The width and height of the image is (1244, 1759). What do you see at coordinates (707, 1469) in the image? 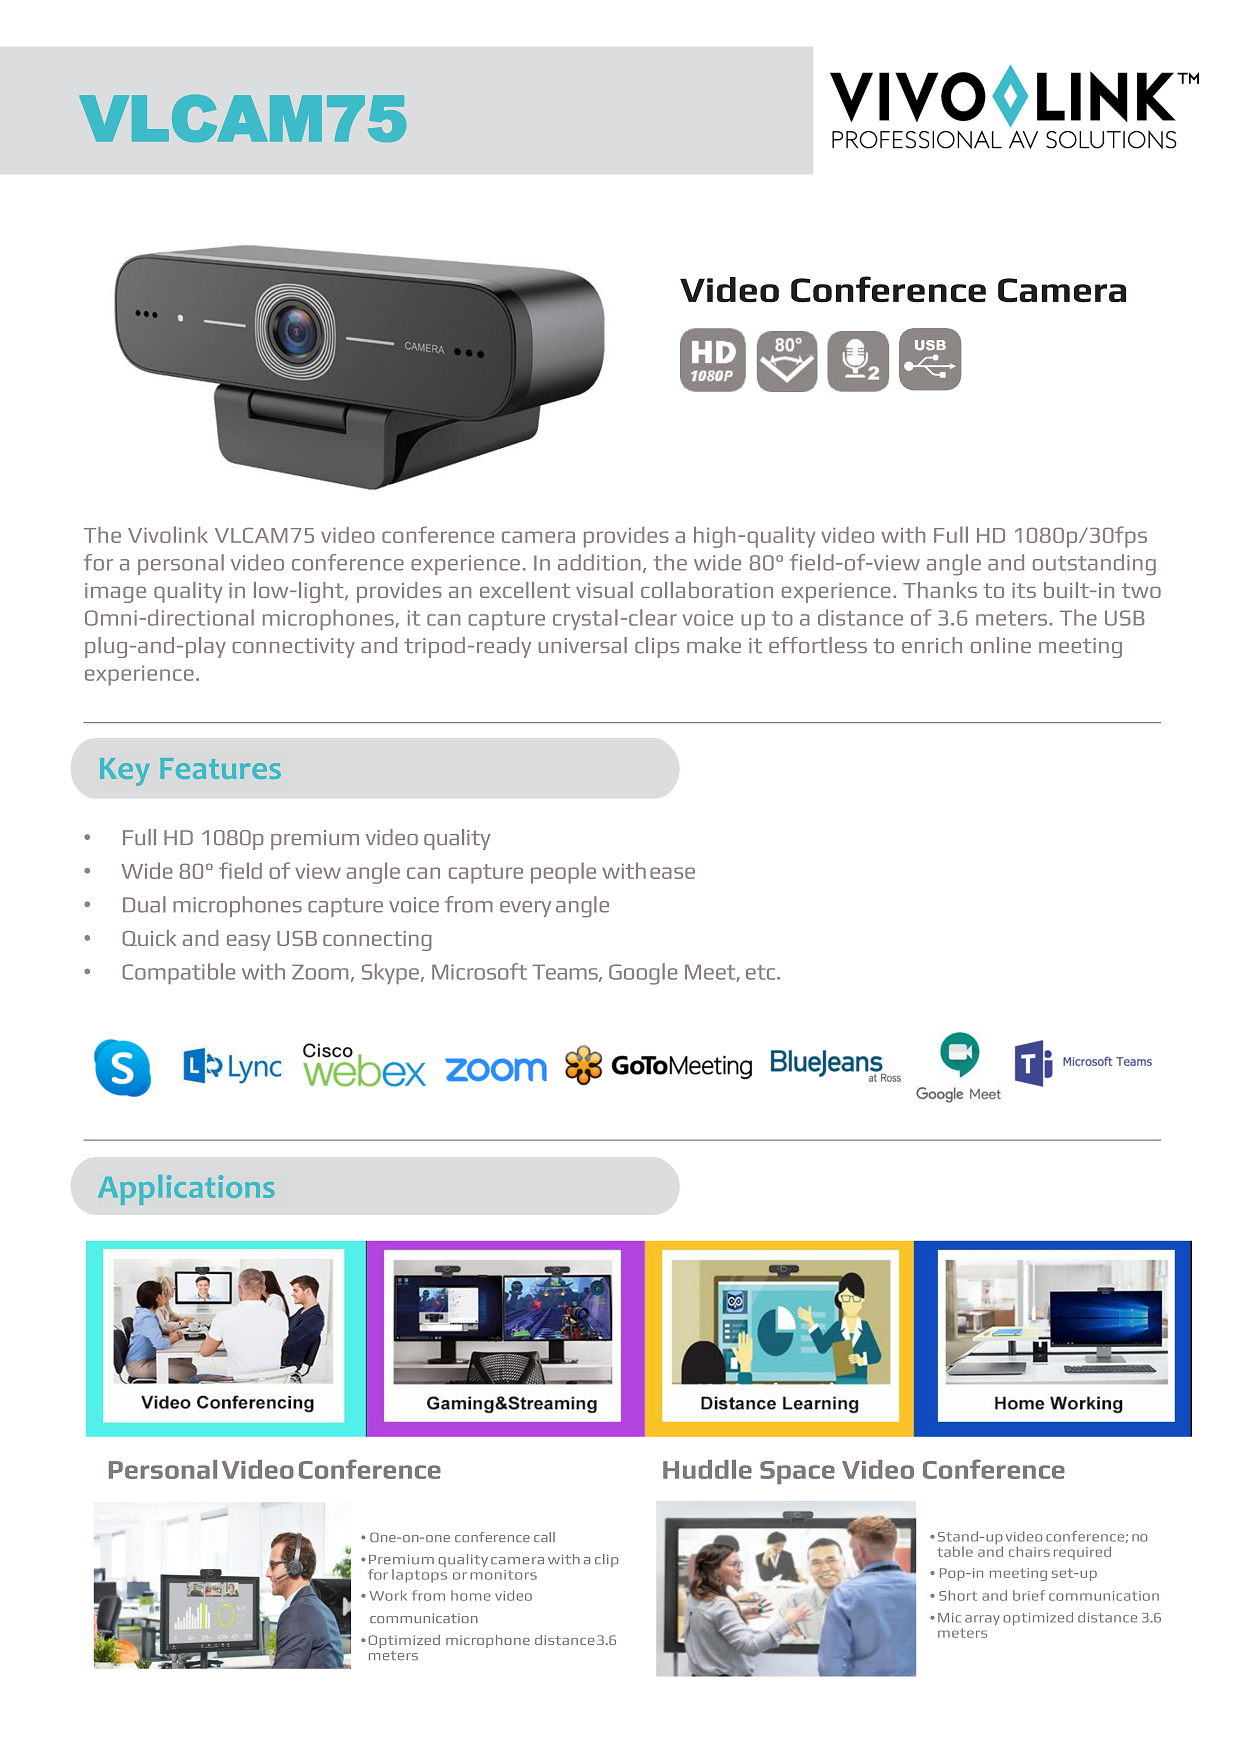
I see `Huddle` at bounding box center [707, 1469].
